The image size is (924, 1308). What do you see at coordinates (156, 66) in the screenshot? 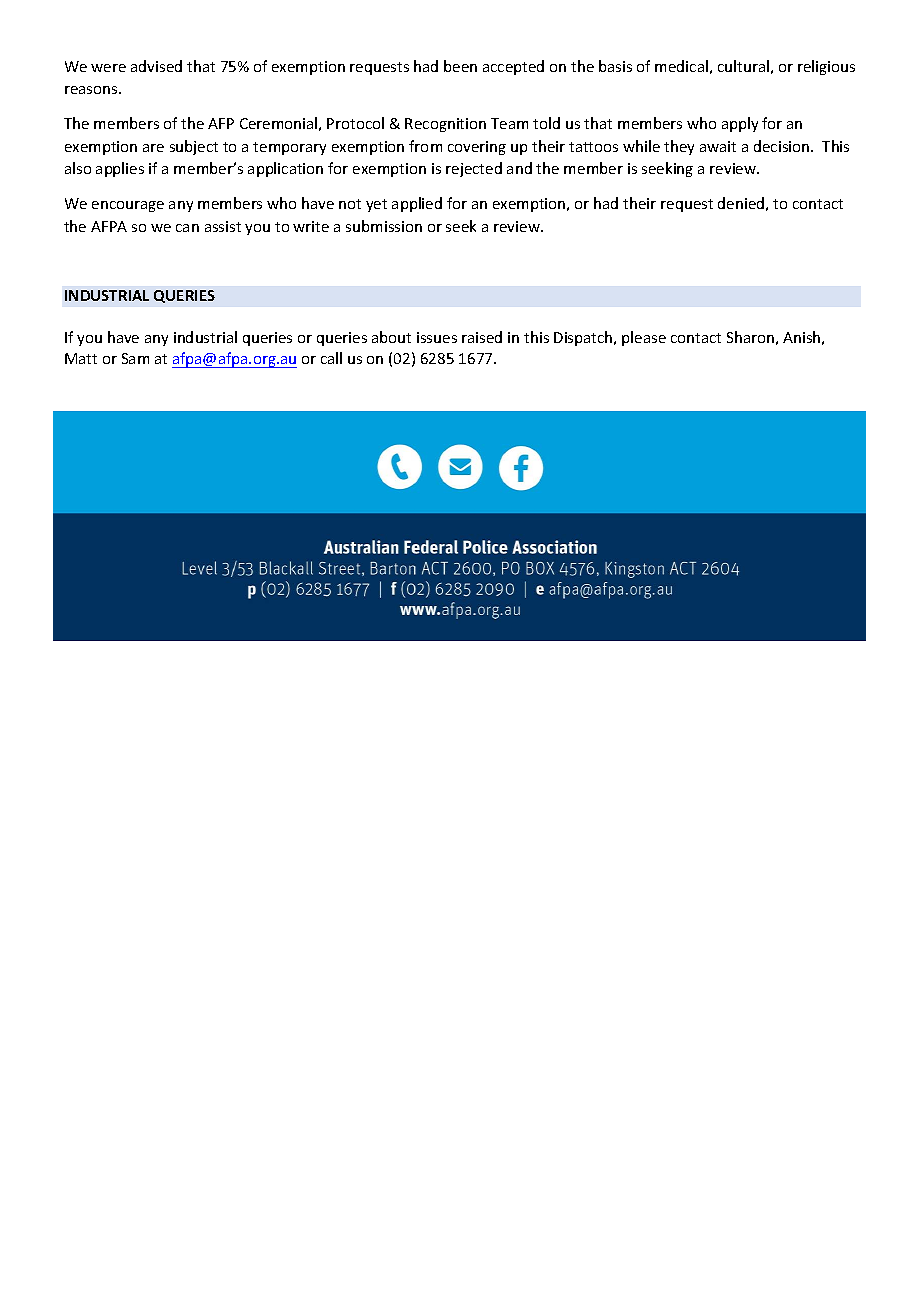
I see `advised` at bounding box center [156, 66].
